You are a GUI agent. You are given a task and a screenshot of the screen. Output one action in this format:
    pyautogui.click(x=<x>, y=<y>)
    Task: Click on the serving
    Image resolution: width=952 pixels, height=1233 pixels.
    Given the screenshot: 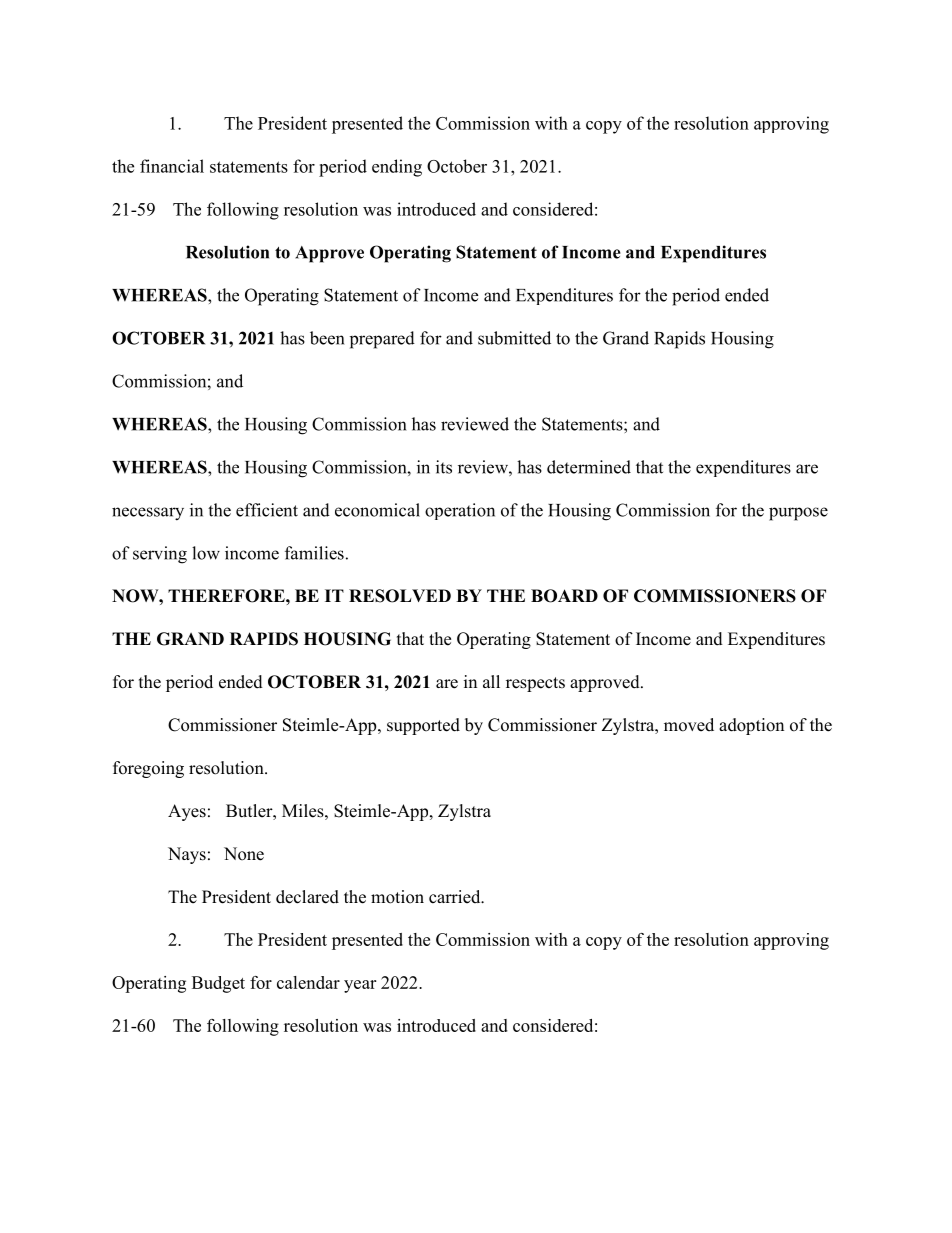 What is the action you would take?
    pyautogui.click(x=160, y=555)
